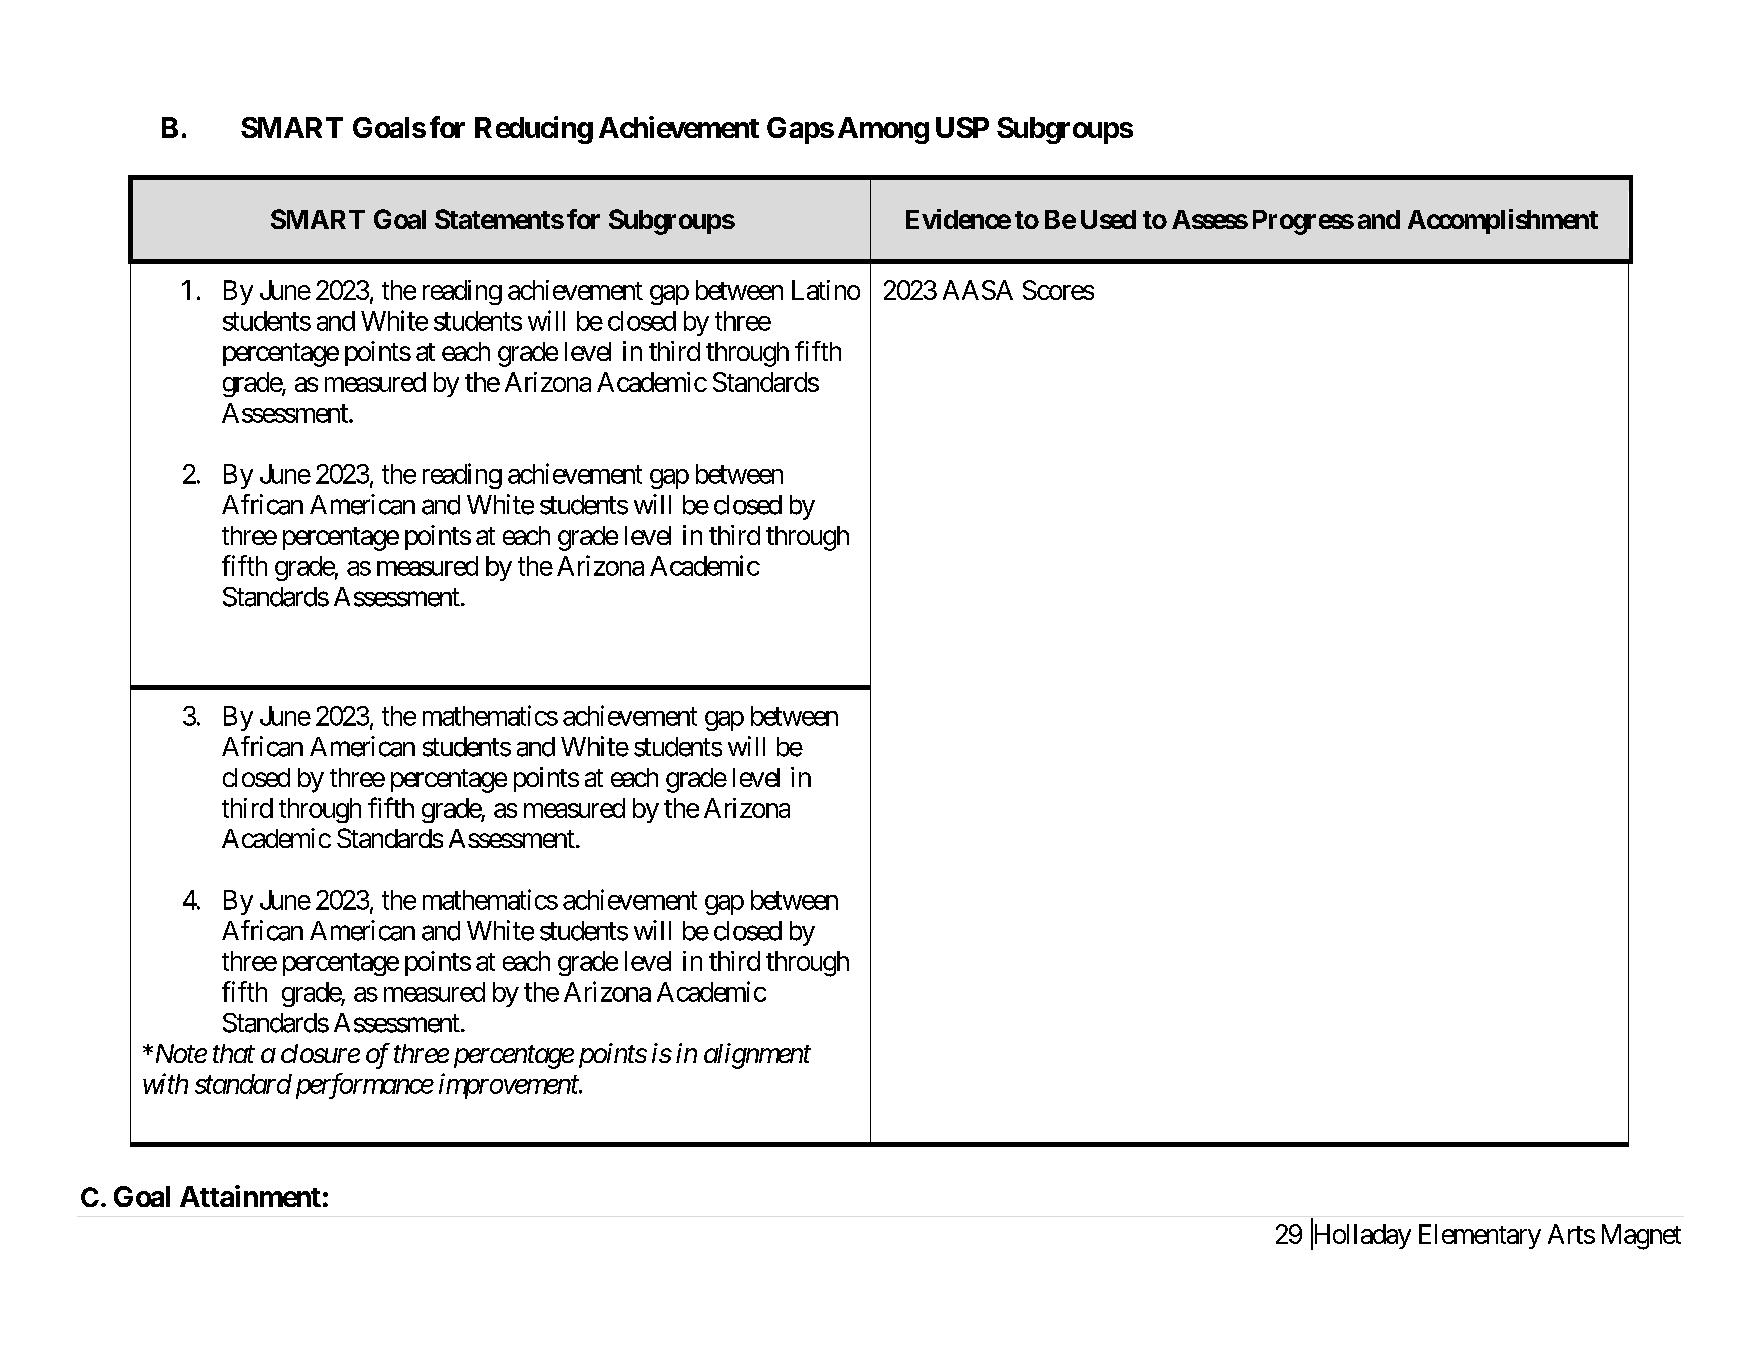 The image size is (1761, 1361). What do you see at coordinates (1503, 221) in the image?
I see `Accomplishment` at bounding box center [1503, 221].
